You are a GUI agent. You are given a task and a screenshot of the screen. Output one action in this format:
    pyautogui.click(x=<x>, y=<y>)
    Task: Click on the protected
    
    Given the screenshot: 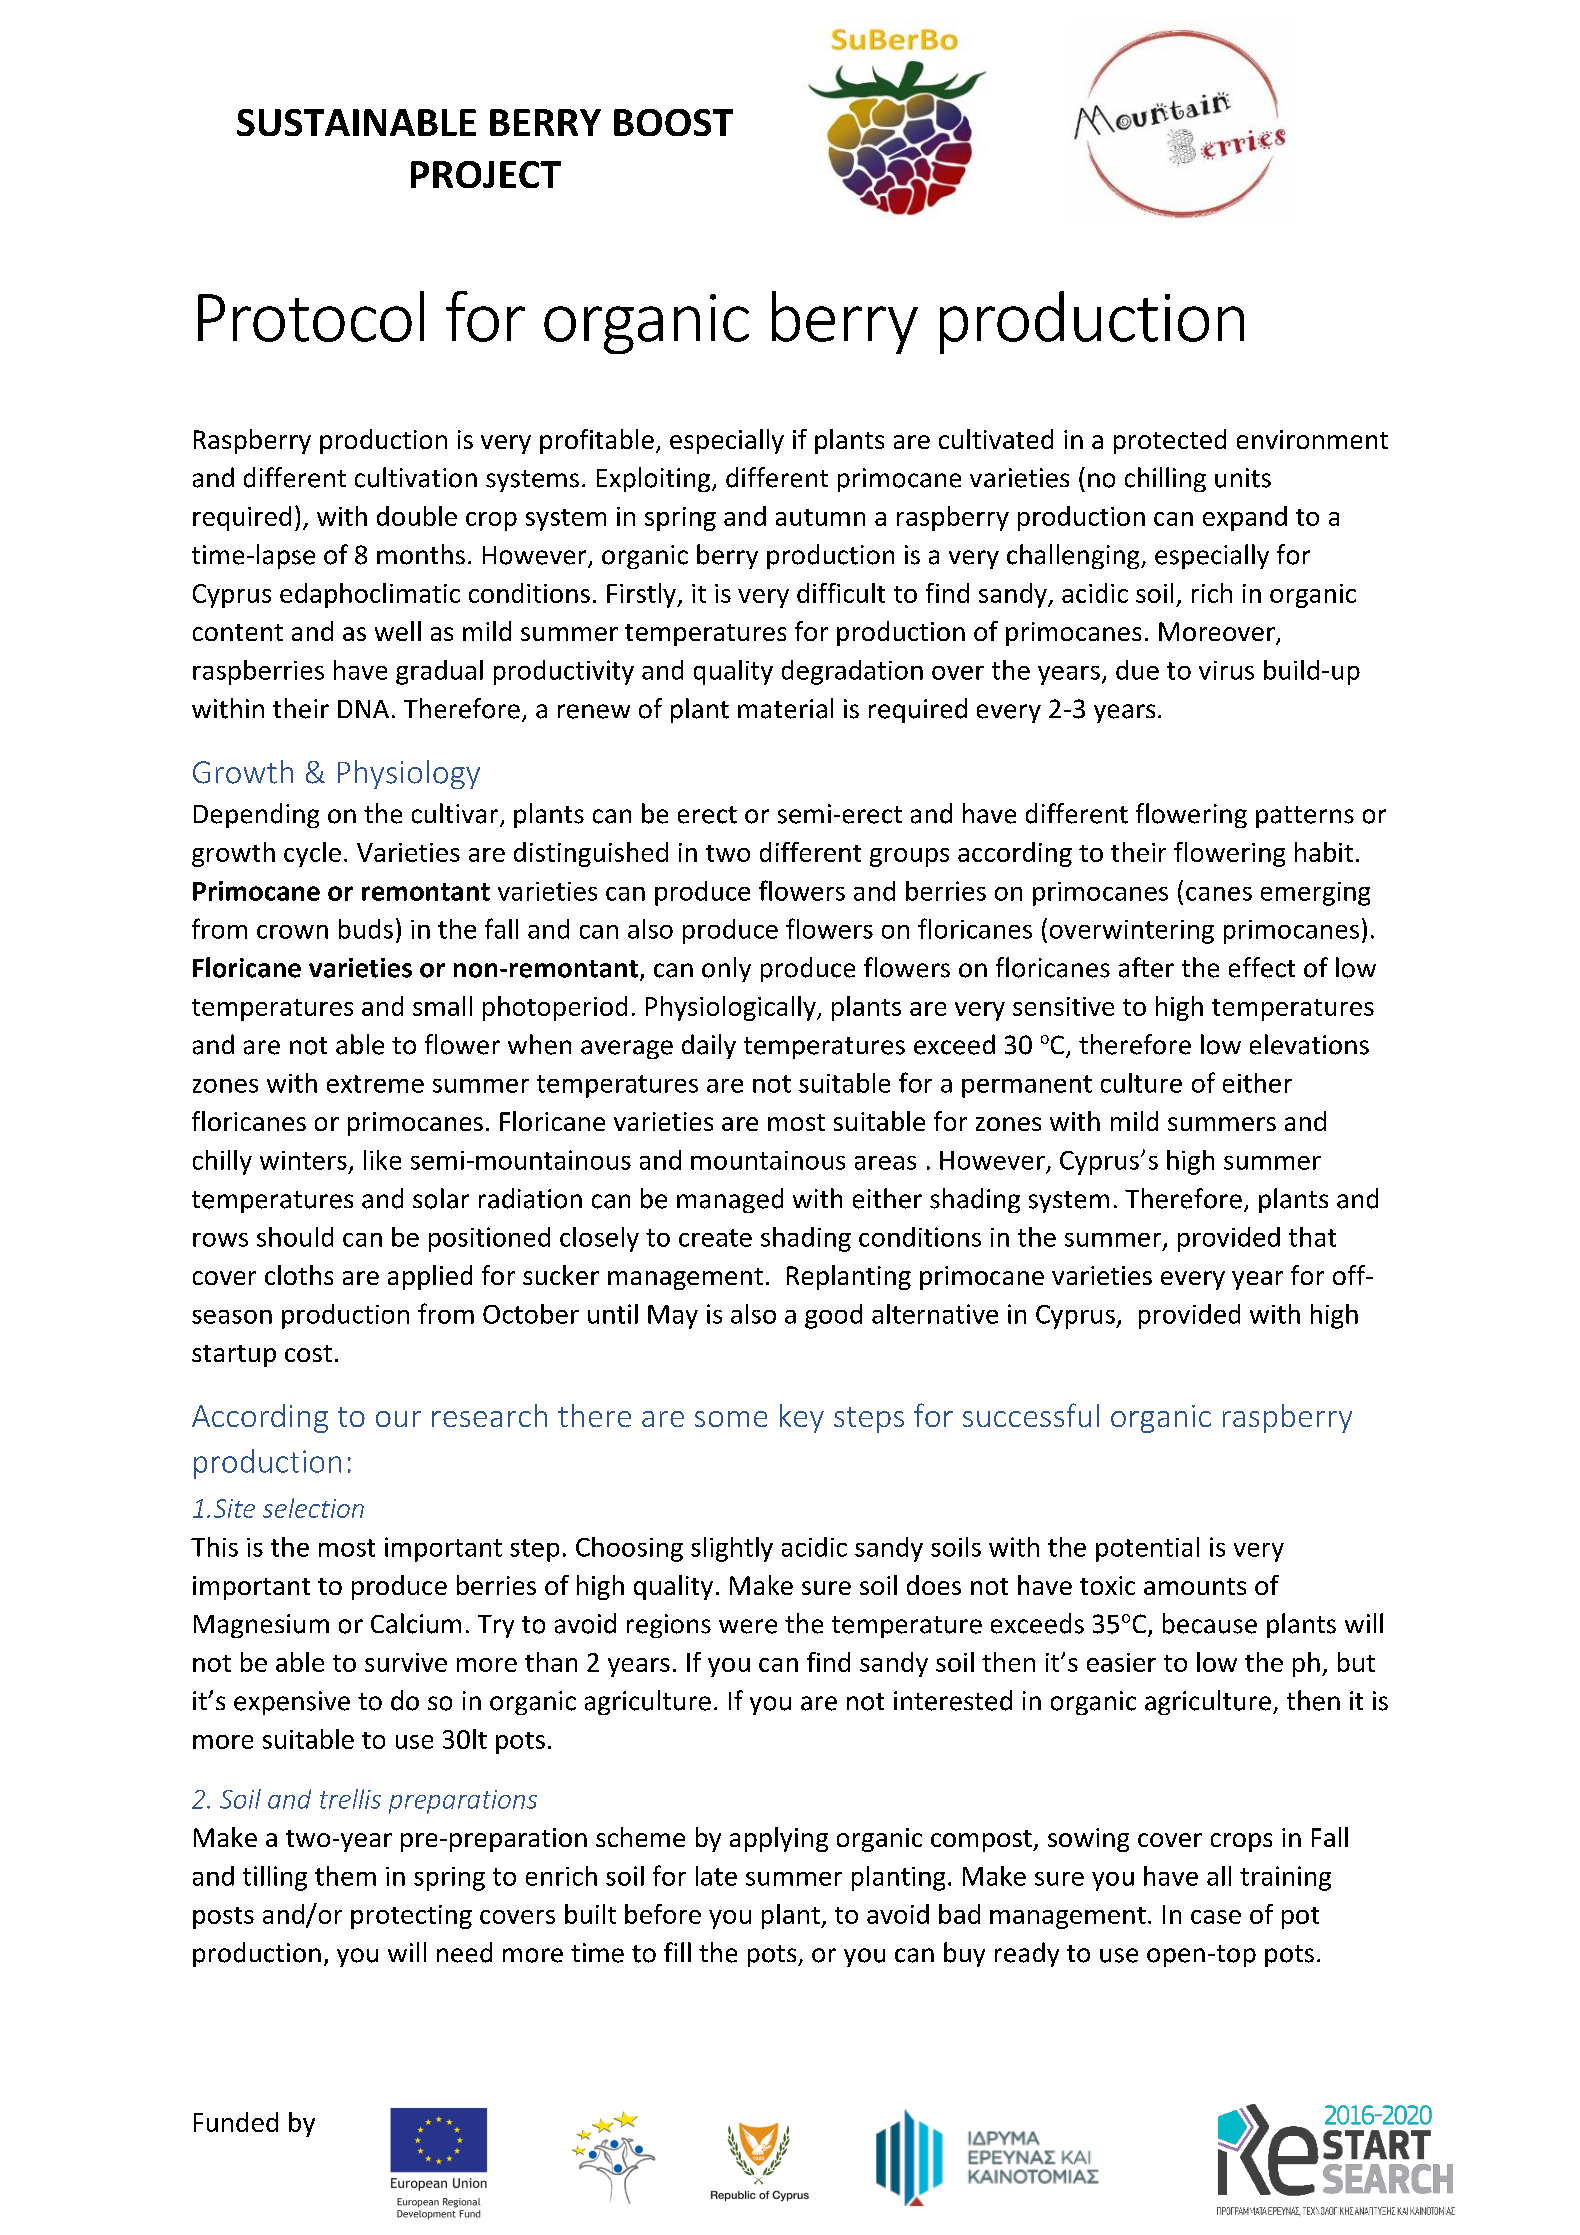 What is the action you would take?
    pyautogui.click(x=1170, y=441)
